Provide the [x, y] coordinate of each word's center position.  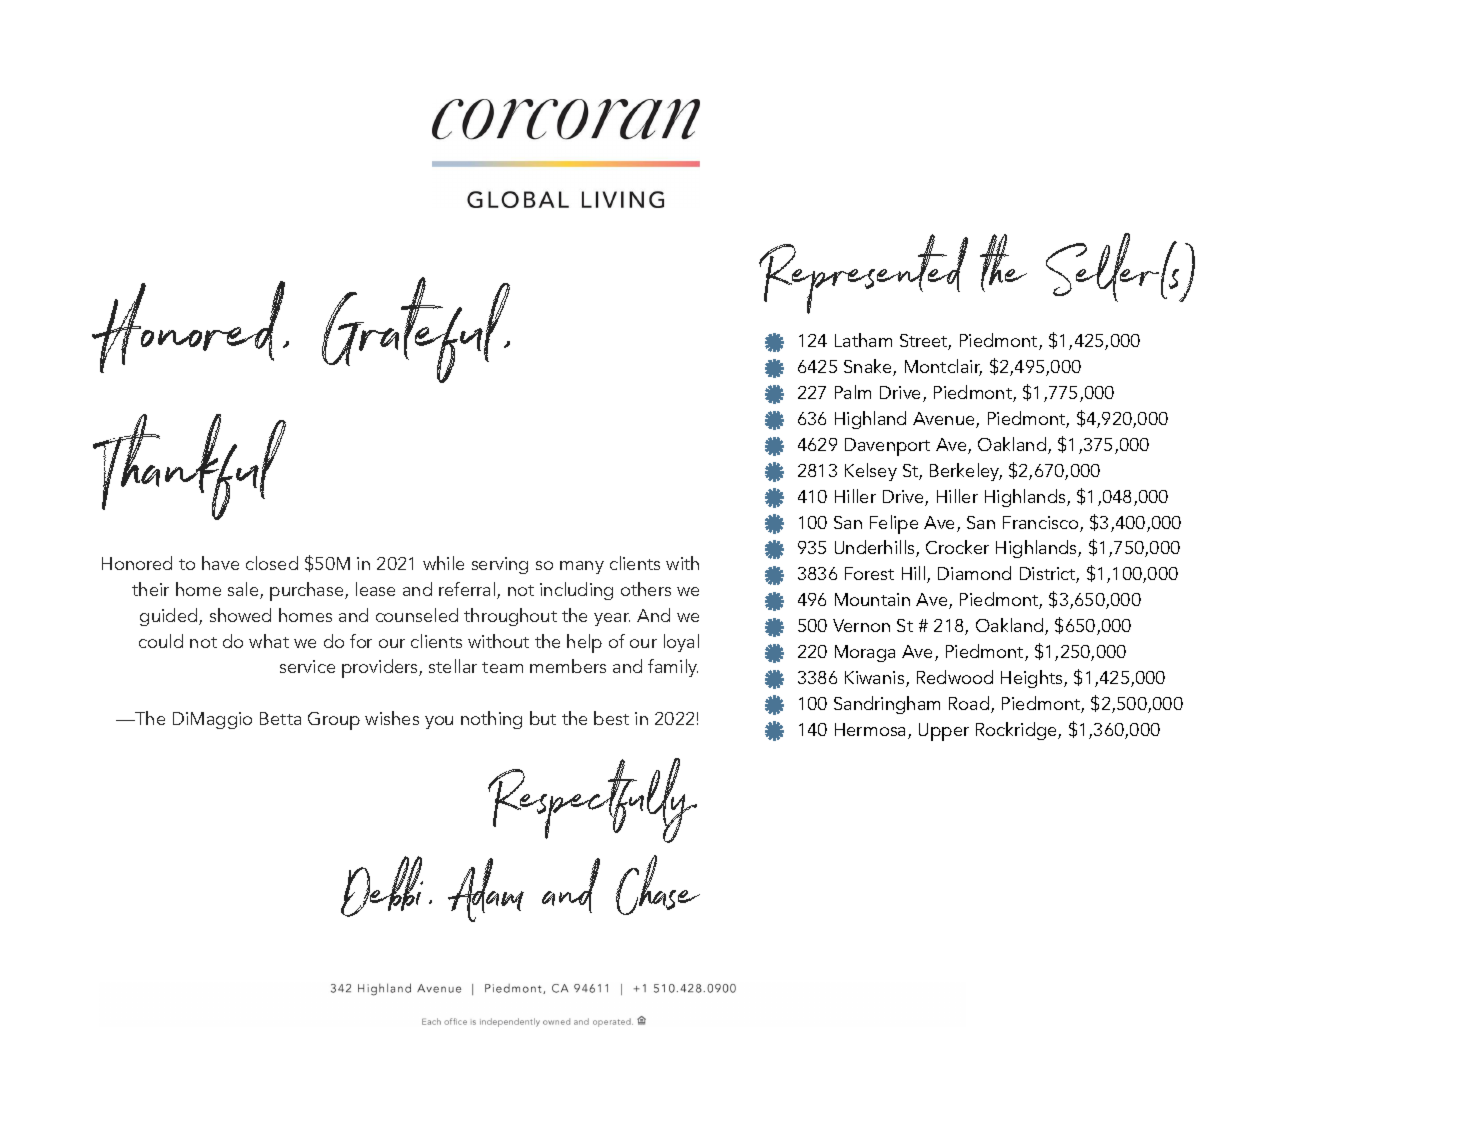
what [269, 641]
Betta [280, 718]
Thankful [189, 467]
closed [272, 563]
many [582, 567]
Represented [863, 274]
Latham [863, 340]
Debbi [382, 886]
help [584, 643]
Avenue [945, 420]
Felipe [894, 524]
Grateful [416, 330]
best [611, 718]
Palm [853, 392]
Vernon [861, 625]
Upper [944, 732]
